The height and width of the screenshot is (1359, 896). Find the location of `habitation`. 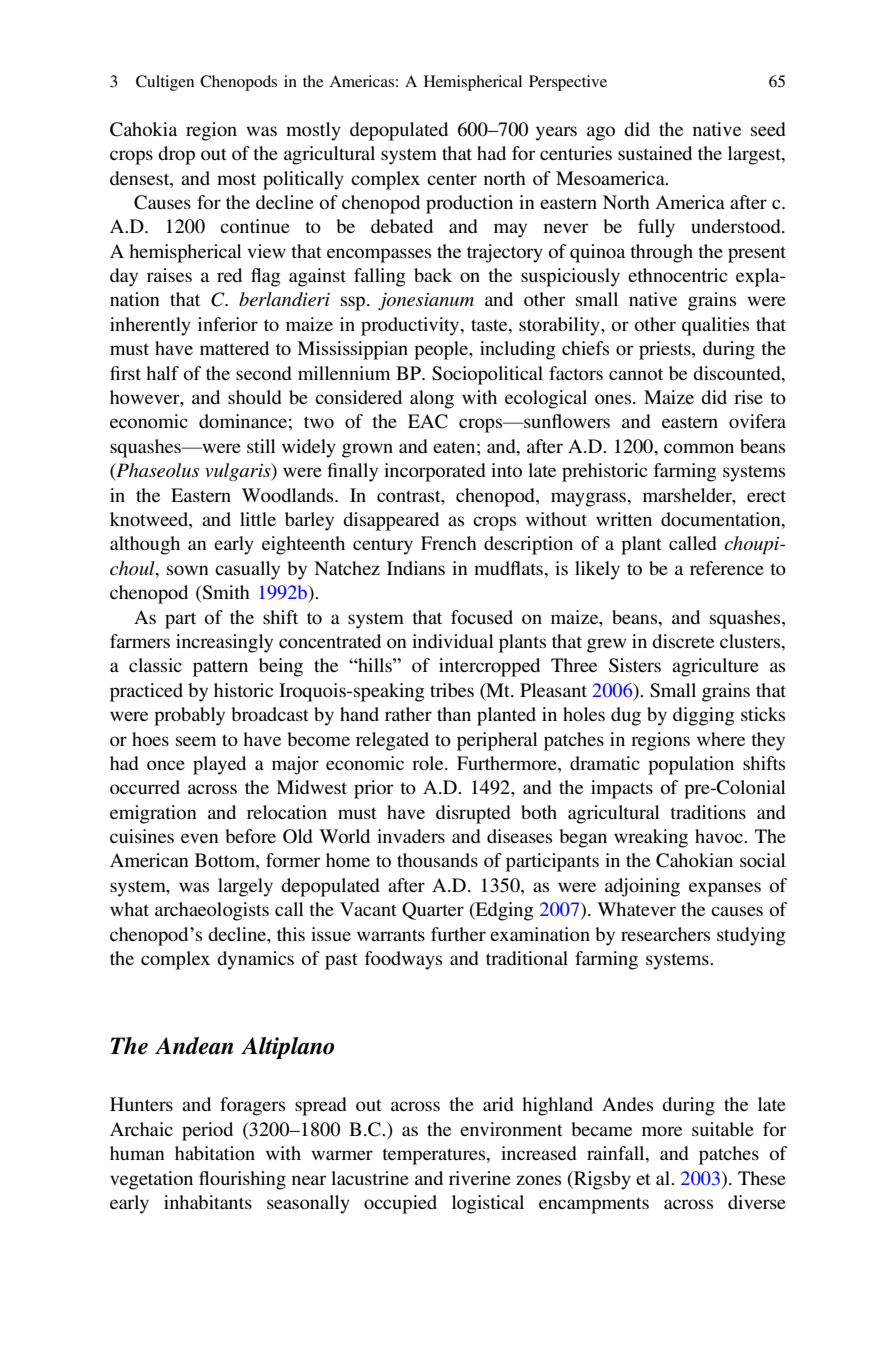

habitation is located at coordinates (215, 1153).
